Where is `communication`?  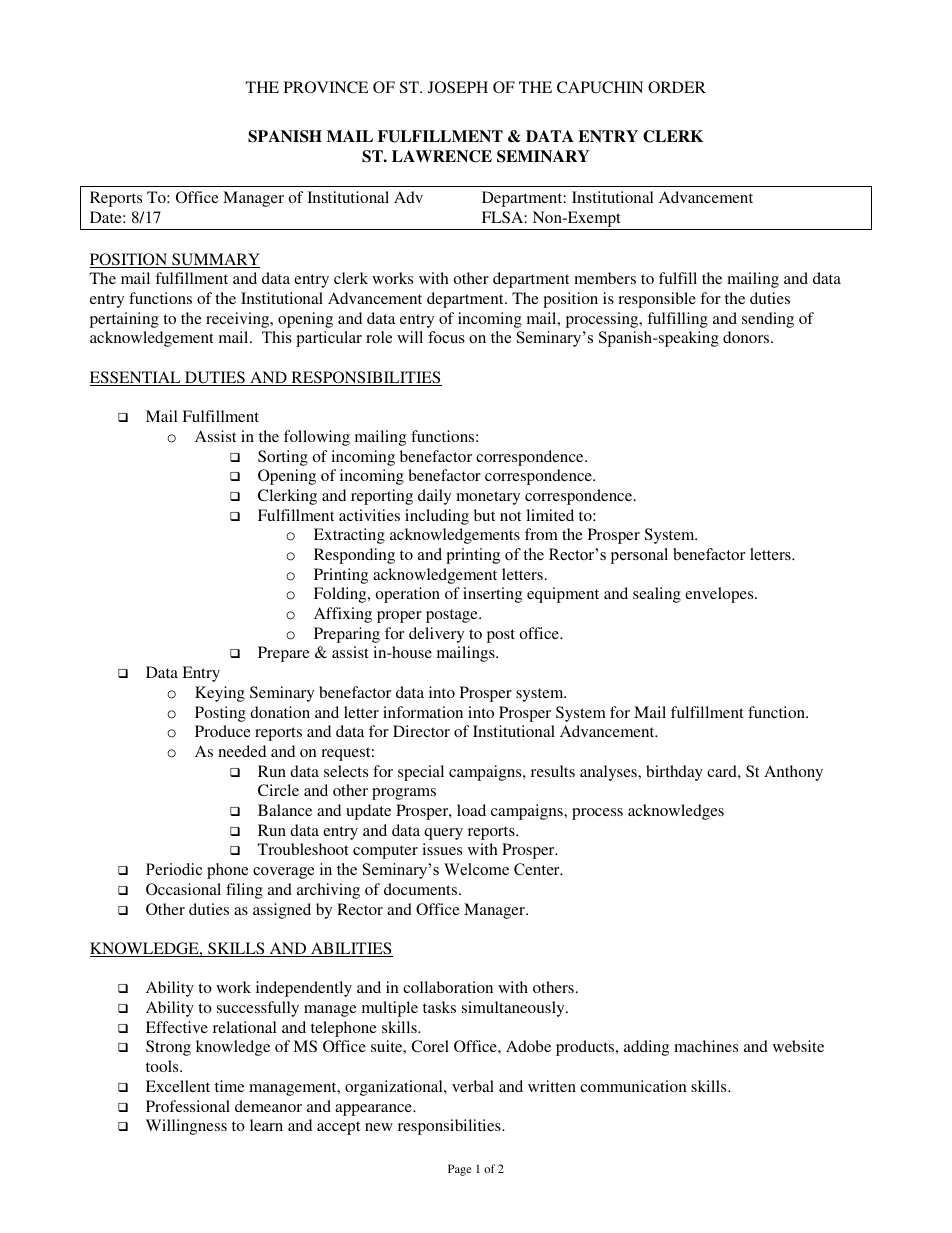
communication is located at coordinates (633, 1086).
